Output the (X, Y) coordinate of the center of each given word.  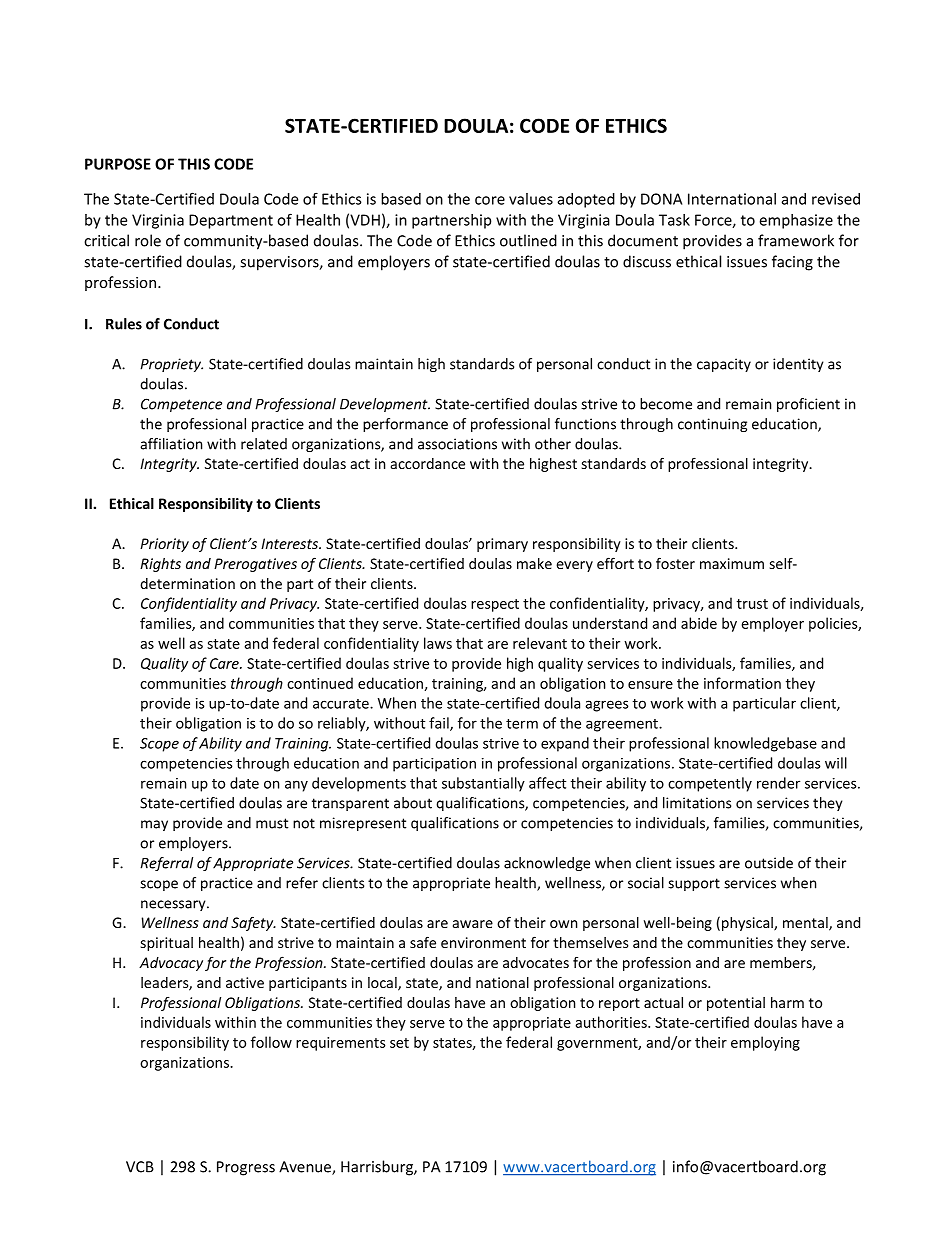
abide (699, 623)
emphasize (796, 221)
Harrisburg (378, 1168)
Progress (246, 1168)
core (490, 200)
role (148, 240)
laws (438, 643)
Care (225, 663)
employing (765, 1043)
